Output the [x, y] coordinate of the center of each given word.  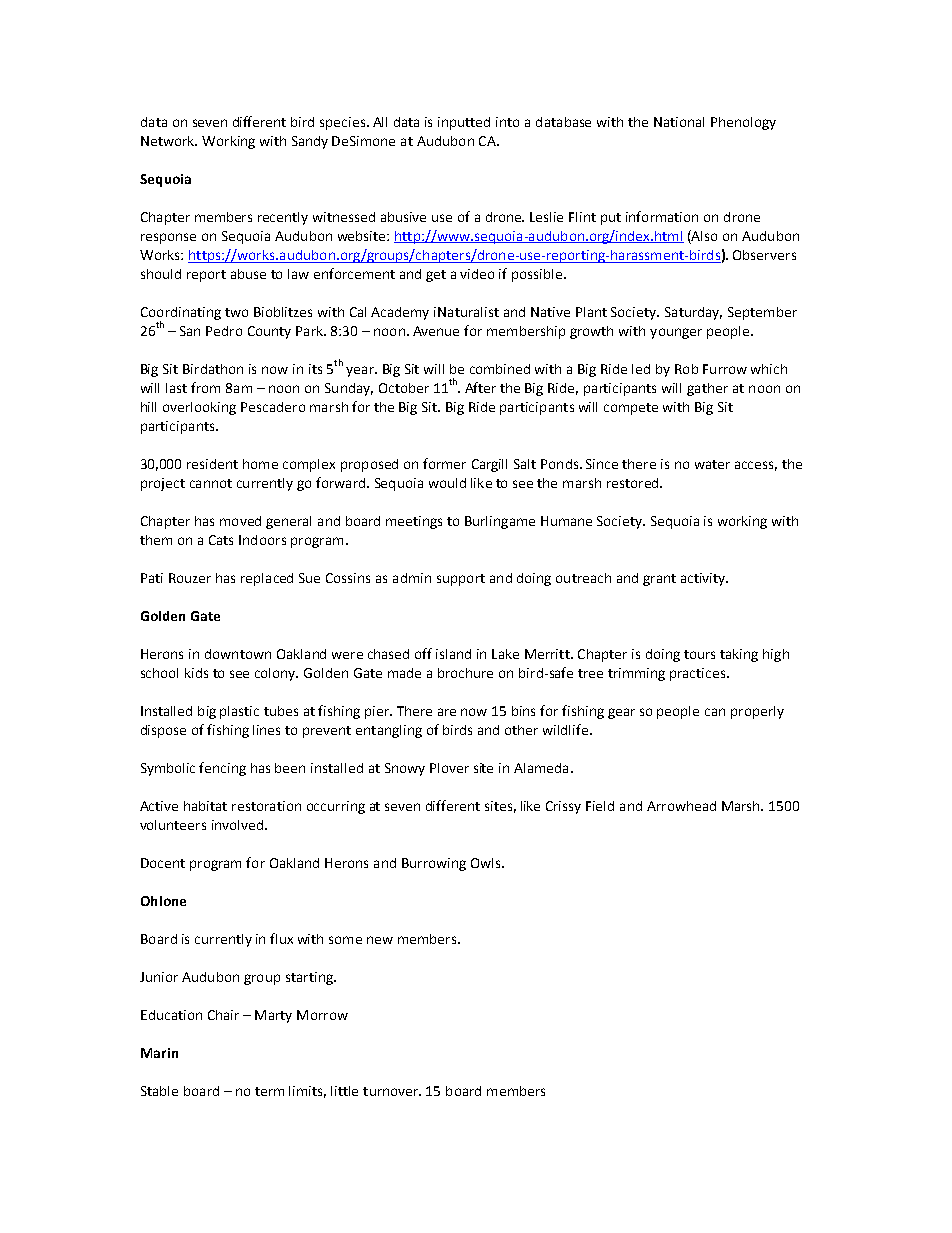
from [205, 387]
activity [704, 579]
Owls [487, 863]
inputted [464, 123]
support [461, 580]
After [480, 387]
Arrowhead [681, 806]
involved [237, 825]
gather [707, 389]
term [269, 1091]
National [679, 122]
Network [169, 141]
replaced [267, 579]
